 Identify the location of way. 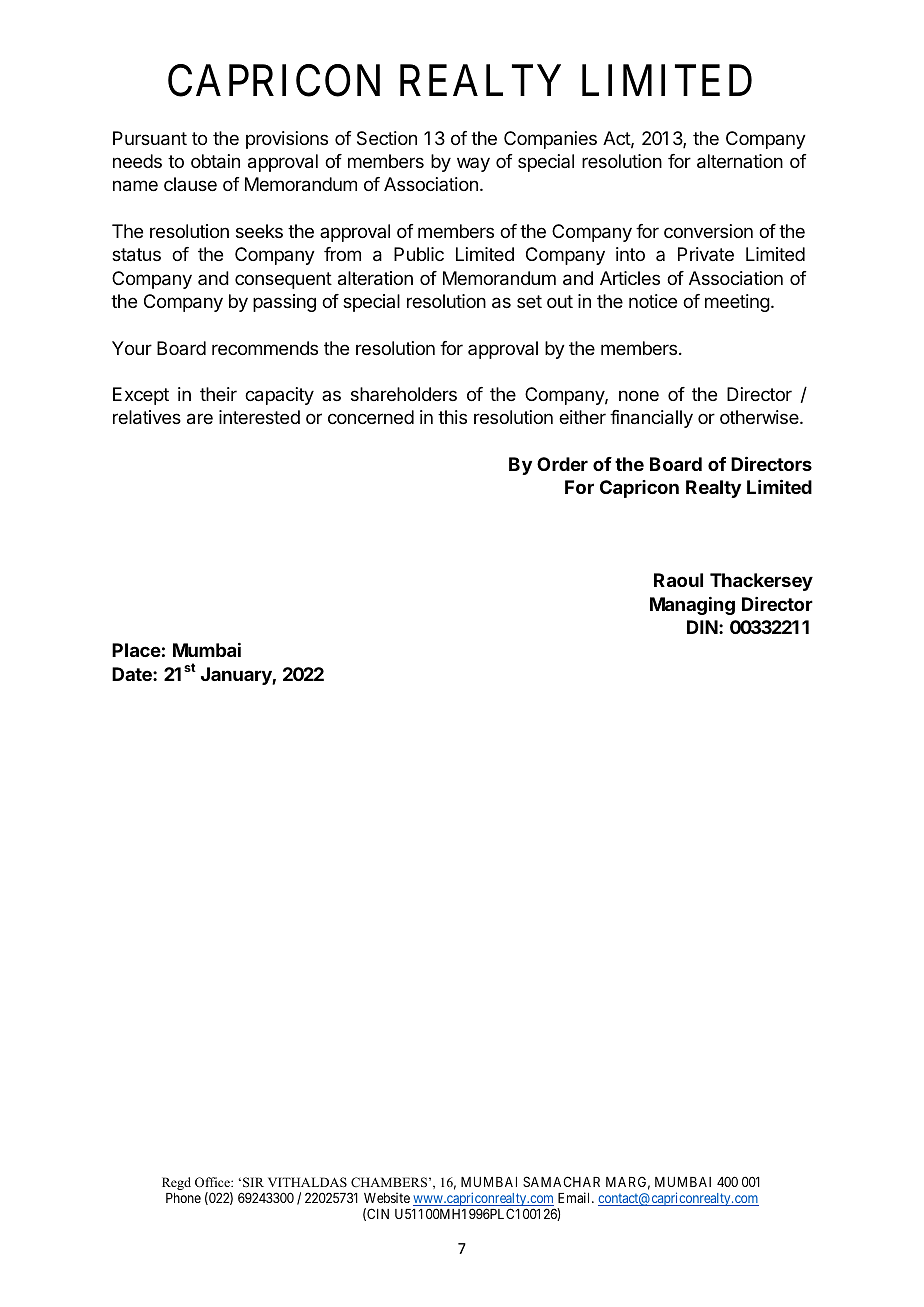
(473, 164).
